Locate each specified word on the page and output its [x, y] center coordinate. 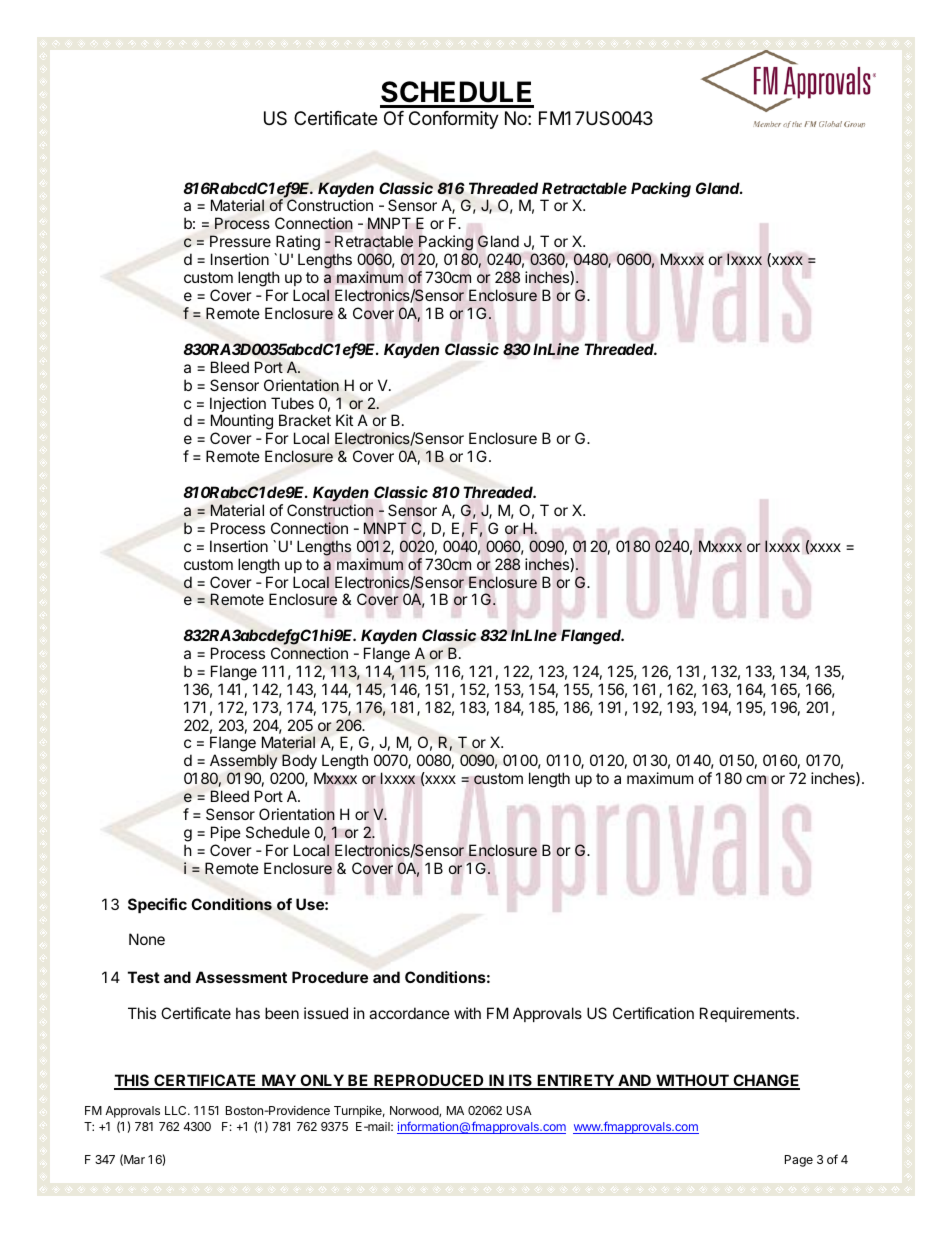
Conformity [454, 120]
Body [299, 763]
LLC [177, 1110]
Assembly [243, 763]
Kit [344, 420]
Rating [297, 244]
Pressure [240, 241]
